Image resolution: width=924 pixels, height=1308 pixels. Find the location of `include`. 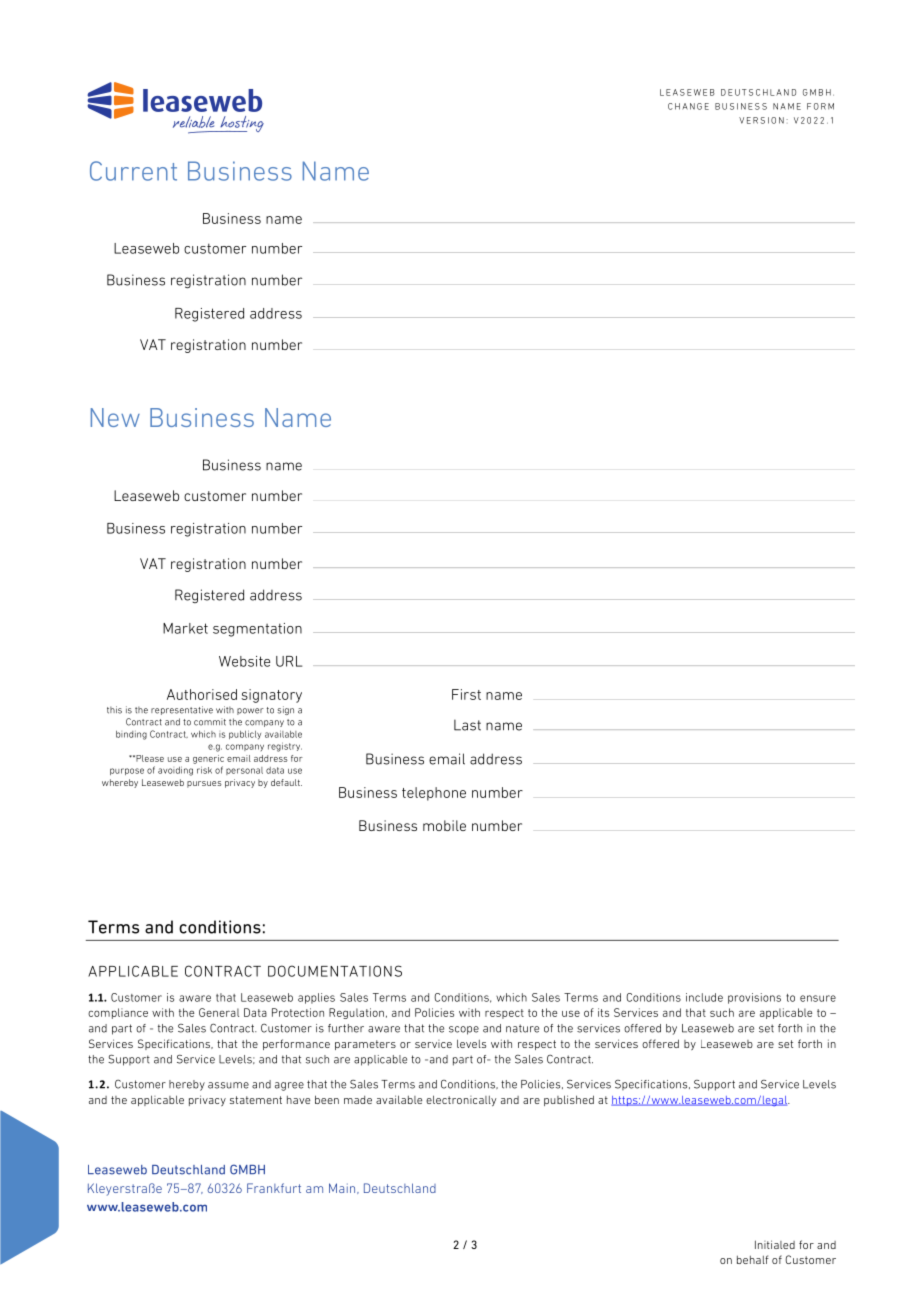

include is located at coordinates (704, 997).
